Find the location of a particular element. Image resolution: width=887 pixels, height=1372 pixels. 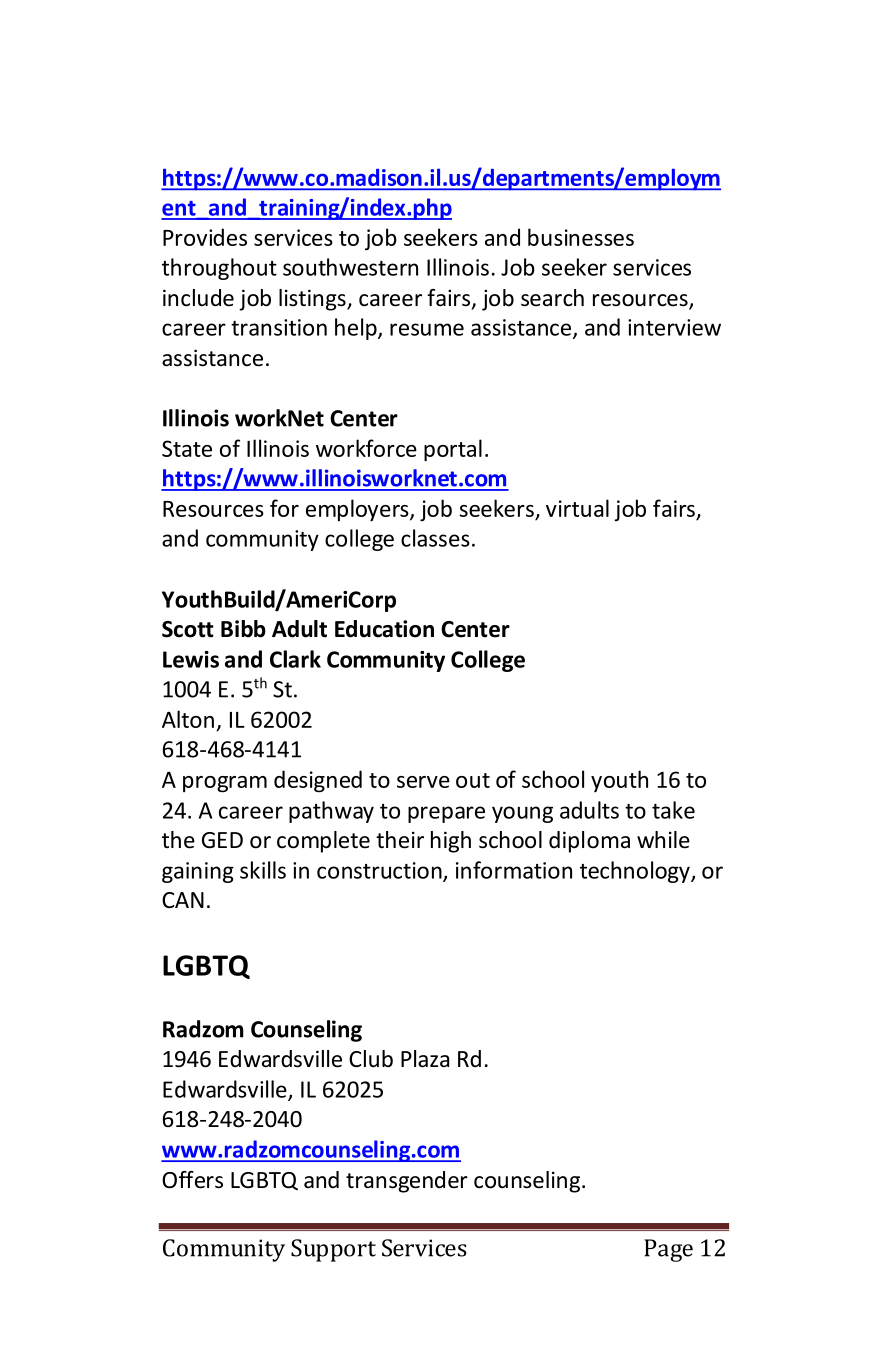

classes is located at coordinates (435, 538).
